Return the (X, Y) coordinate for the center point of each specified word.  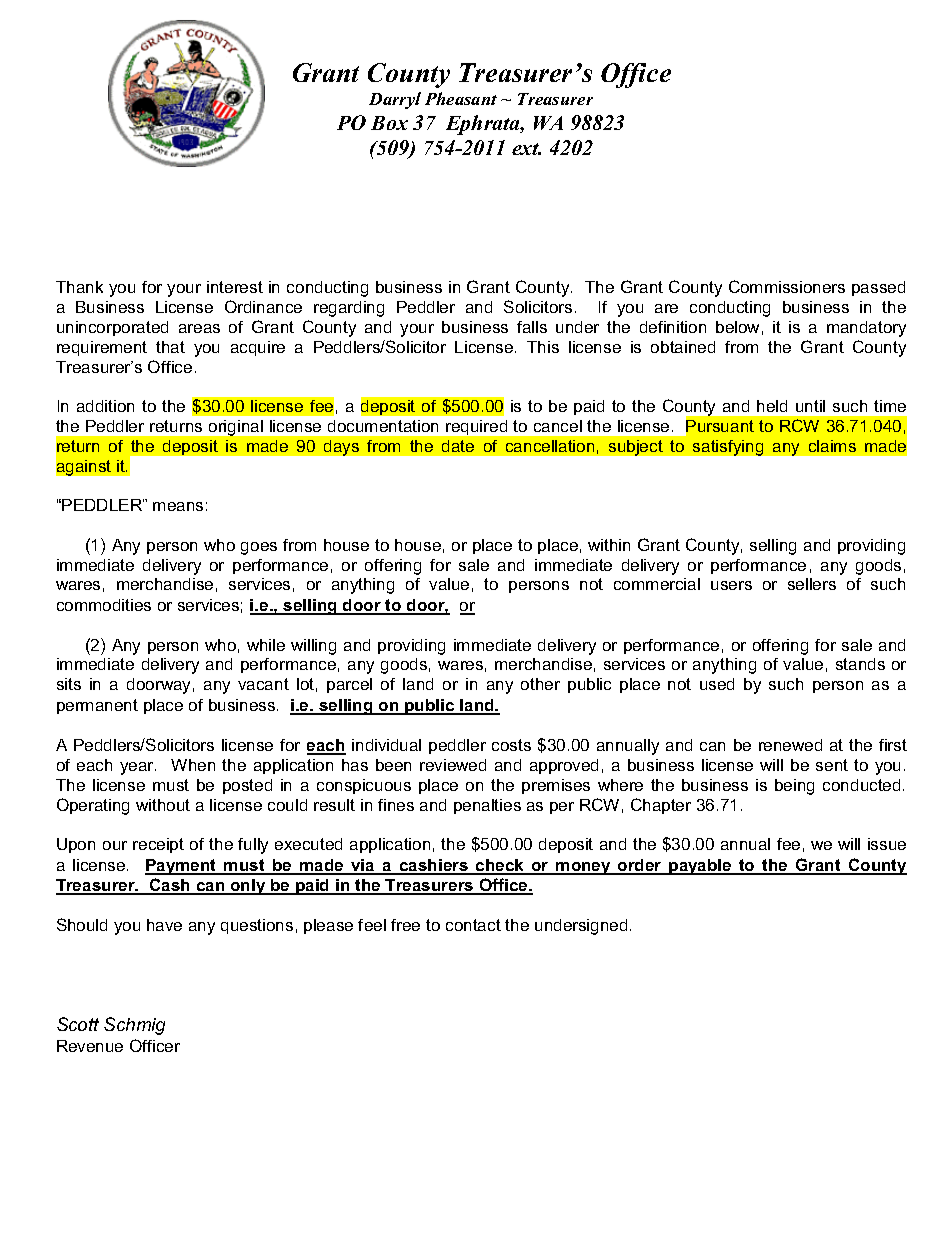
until (810, 406)
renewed (790, 745)
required (476, 427)
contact (473, 925)
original (236, 428)
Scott (78, 1024)
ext (526, 149)
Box (389, 123)
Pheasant (461, 98)
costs (511, 745)
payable (700, 867)
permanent (97, 706)
